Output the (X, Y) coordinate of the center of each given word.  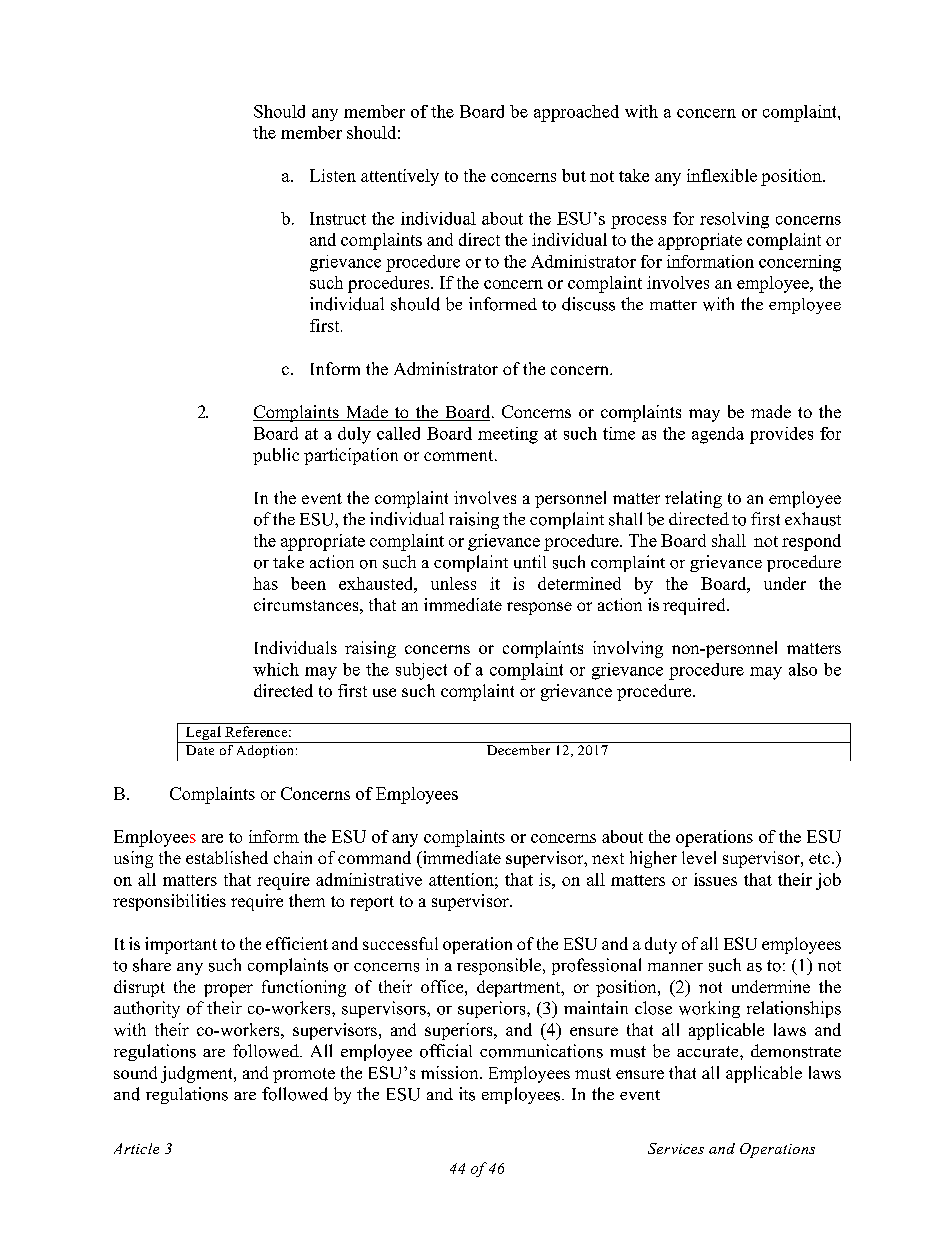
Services (676, 1148)
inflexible (722, 175)
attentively (400, 177)
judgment (198, 1074)
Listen (333, 175)
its (467, 1094)
